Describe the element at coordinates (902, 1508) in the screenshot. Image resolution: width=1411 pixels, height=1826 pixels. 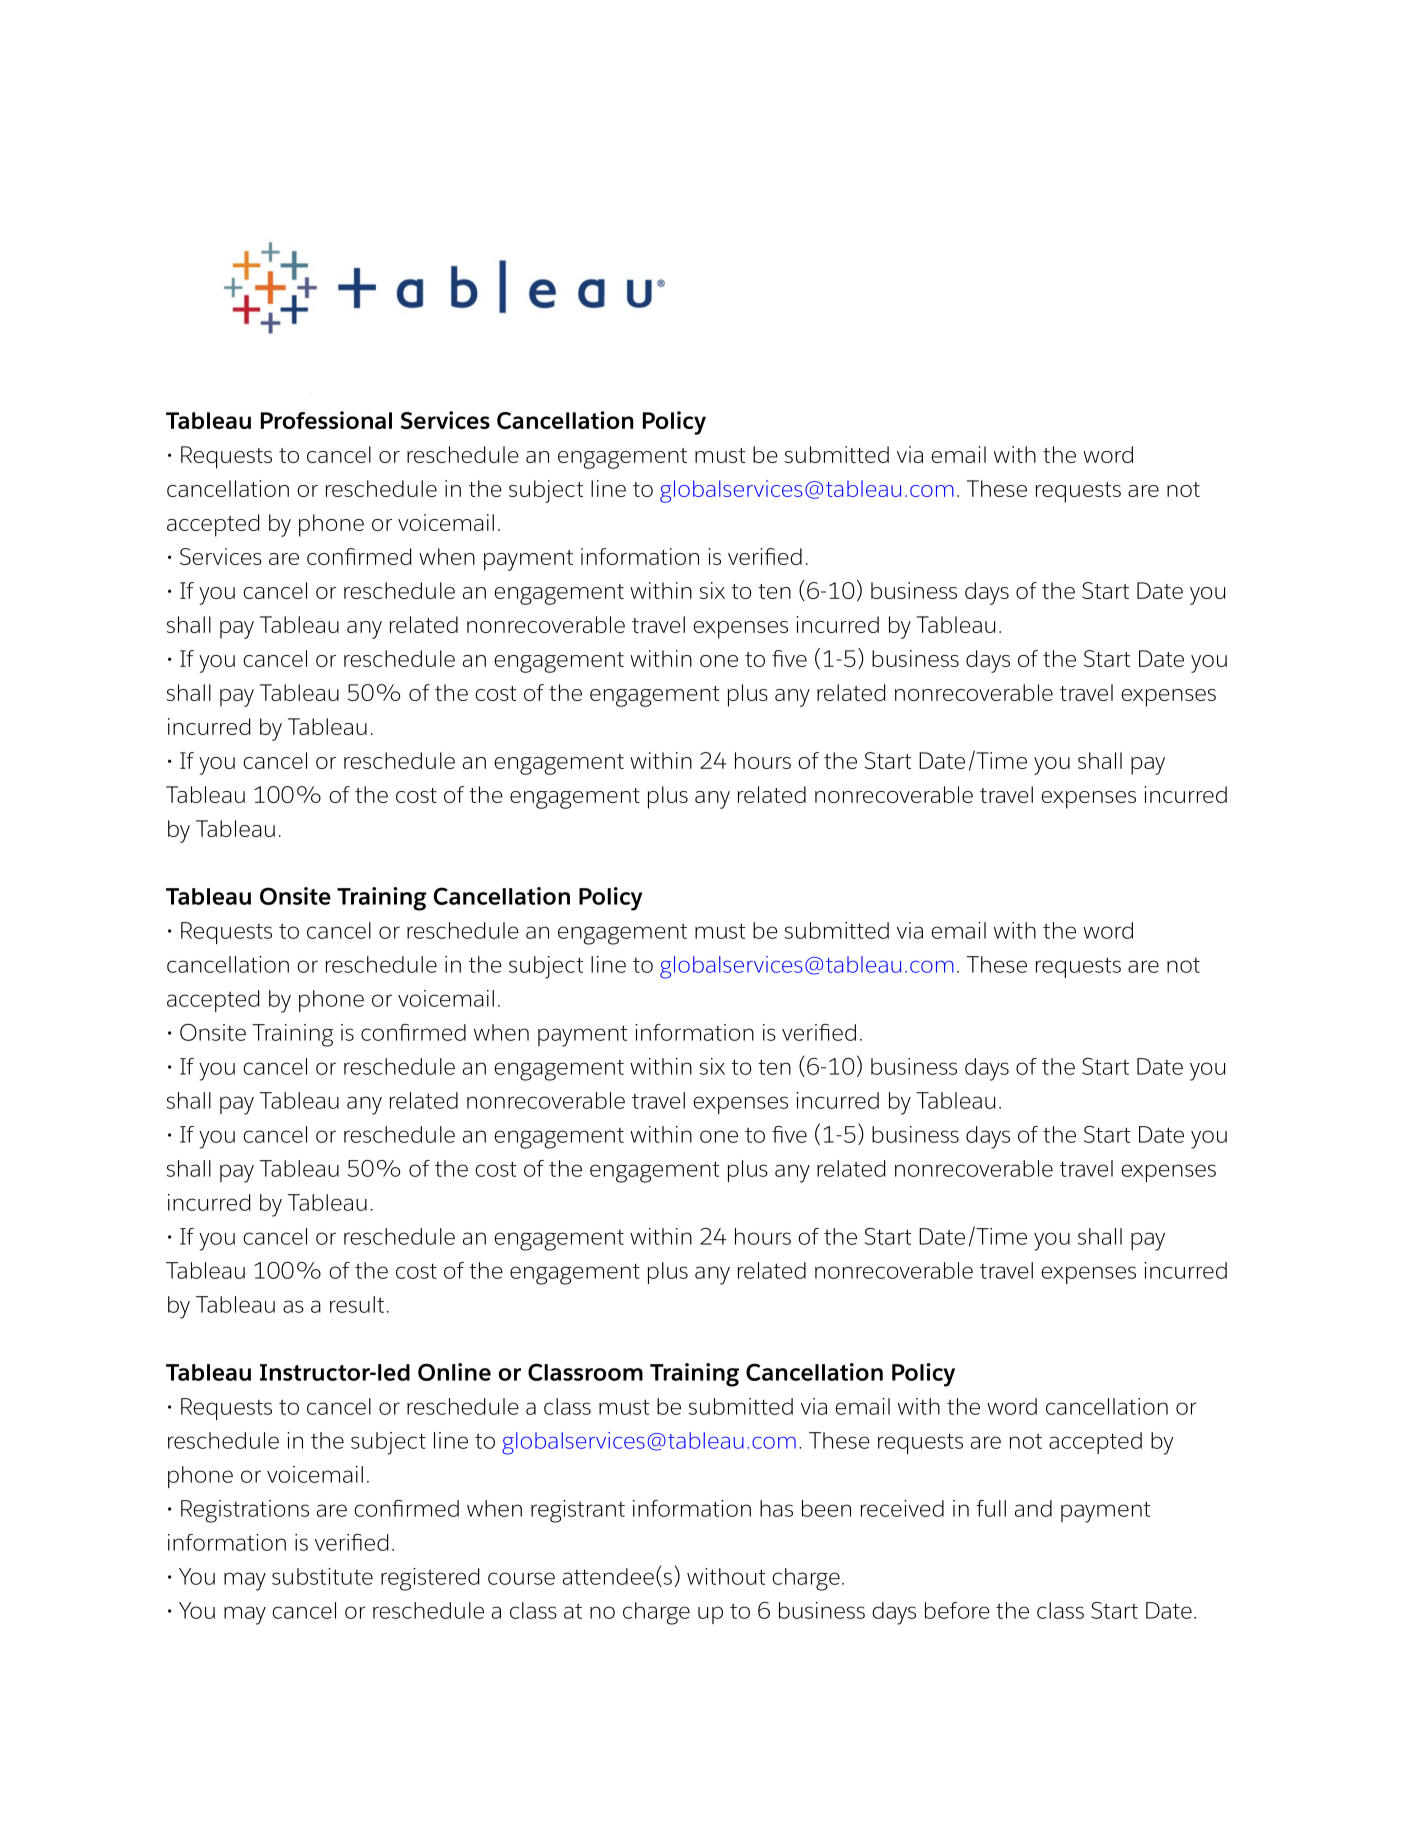
I see `received` at that location.
